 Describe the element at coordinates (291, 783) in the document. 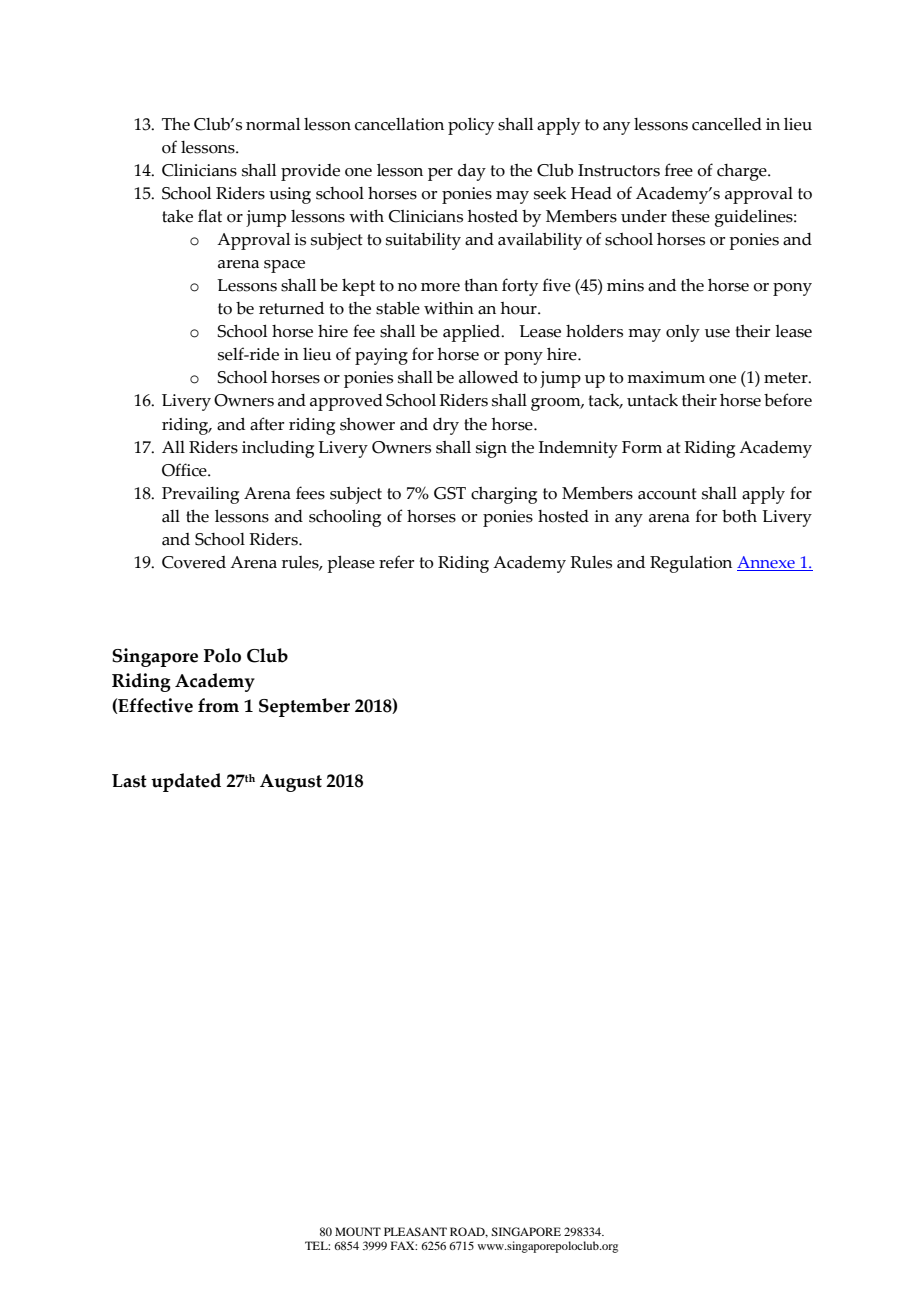

I see `August` at that location.
